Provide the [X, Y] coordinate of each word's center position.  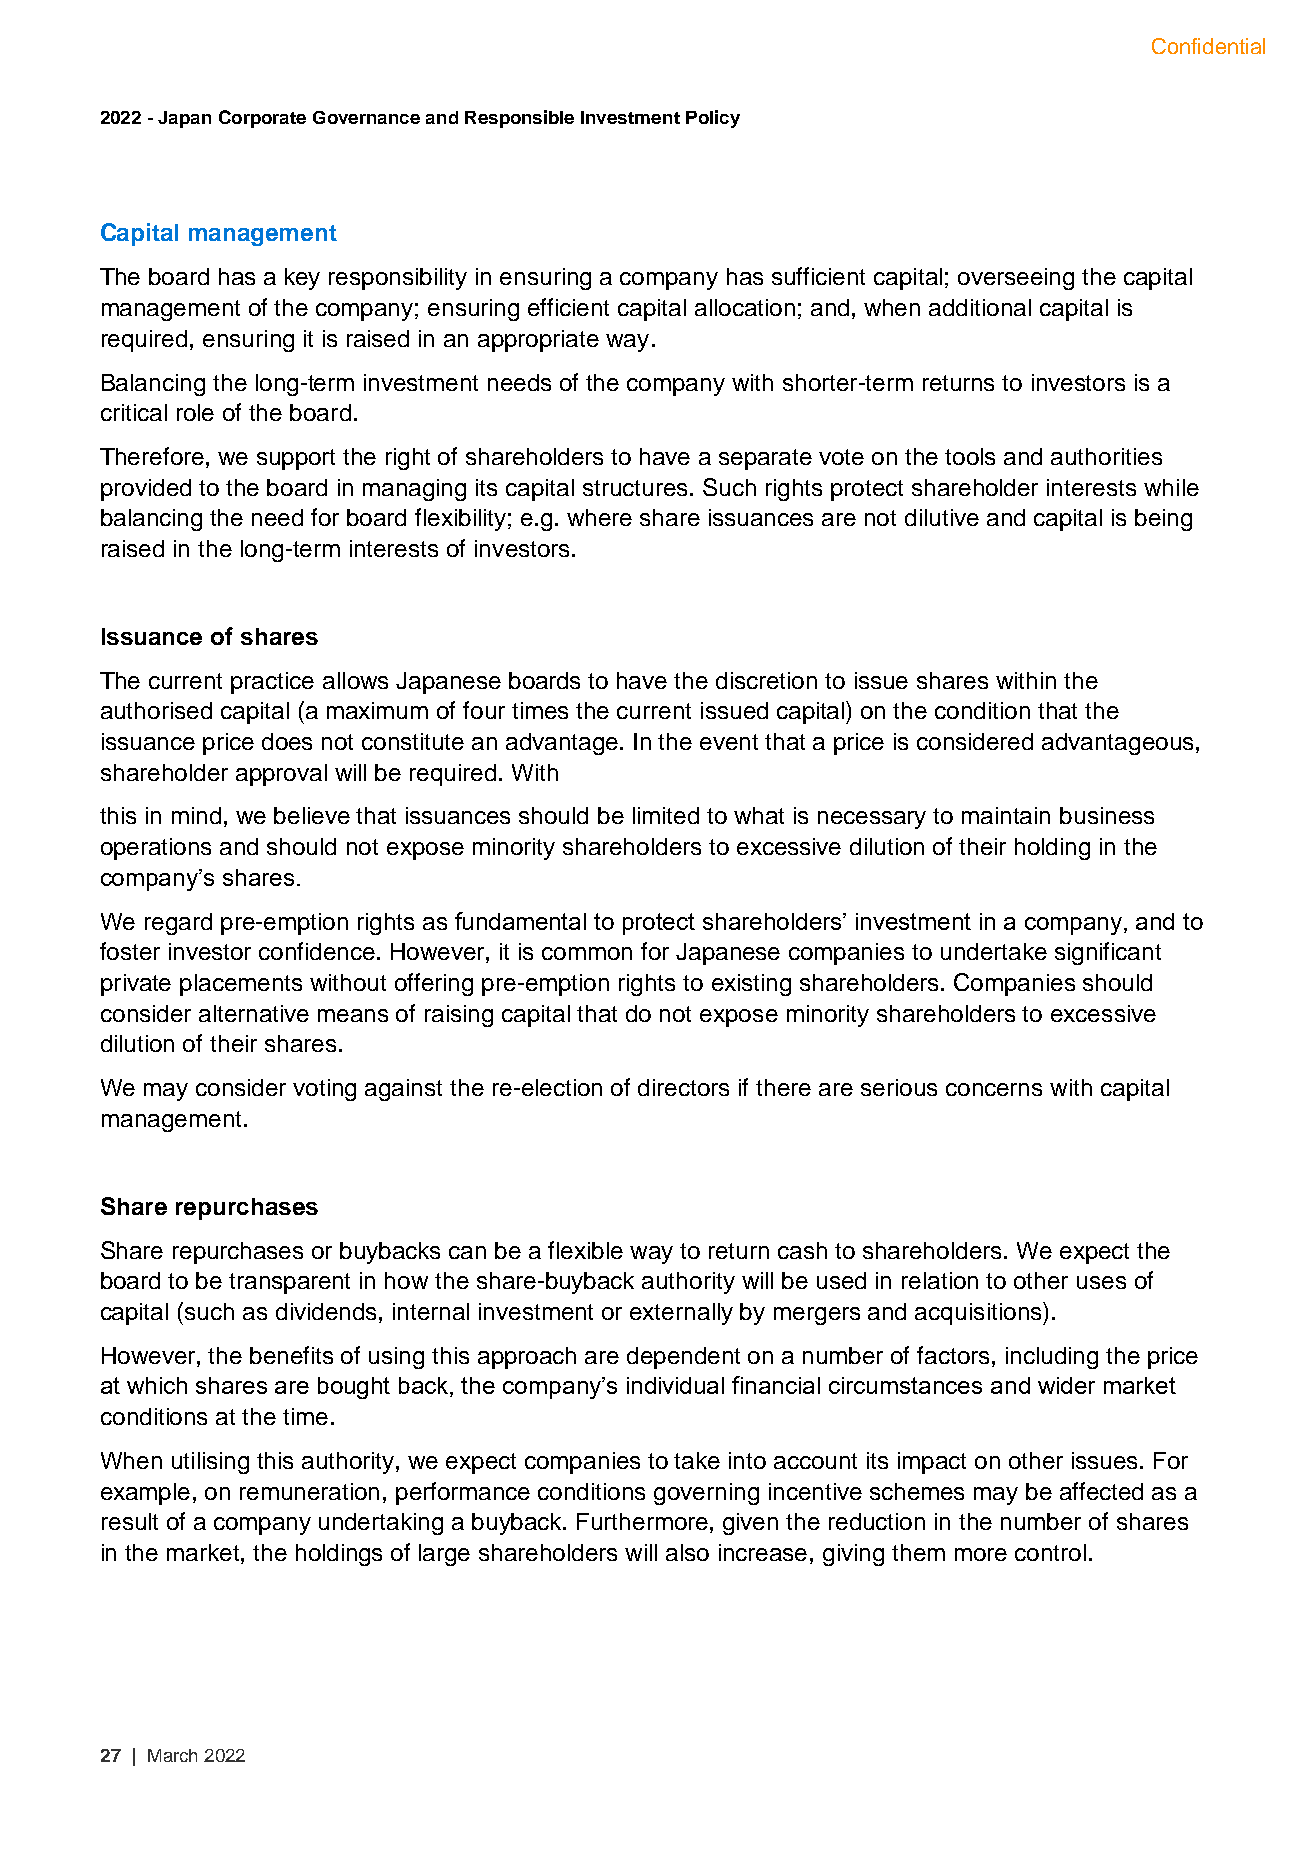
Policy [713, 119]
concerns [994, 1089]
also [687, 1552]
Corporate [262, 119]
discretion [766, 680]
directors [683, 1087]
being [1163, 520]
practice [272, 683]
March [172, 1755]
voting [324, 1090]
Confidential [1208, 46]
